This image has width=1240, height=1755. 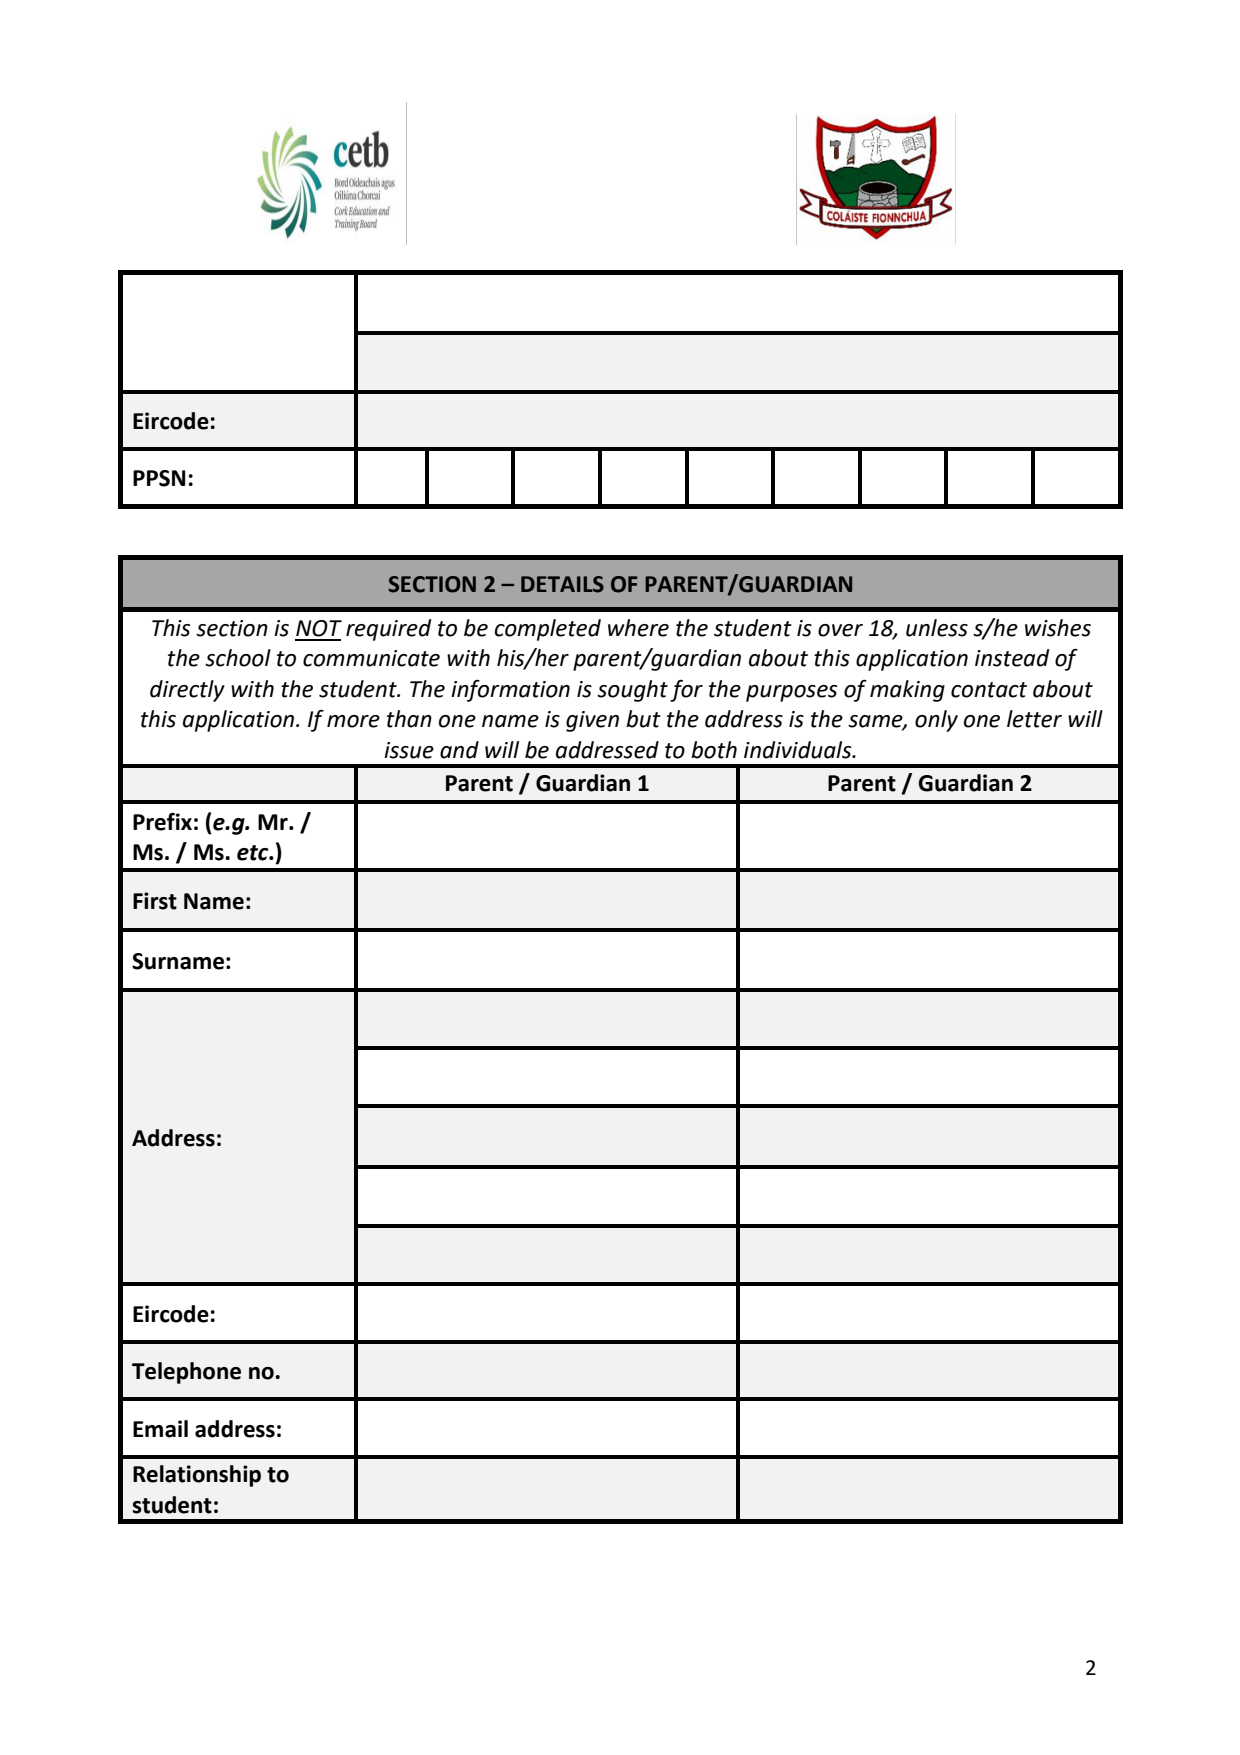 What do you see at coordinates (186, 1373) in the image?
I see `Telephone` at bounding box center [186, 1373].
